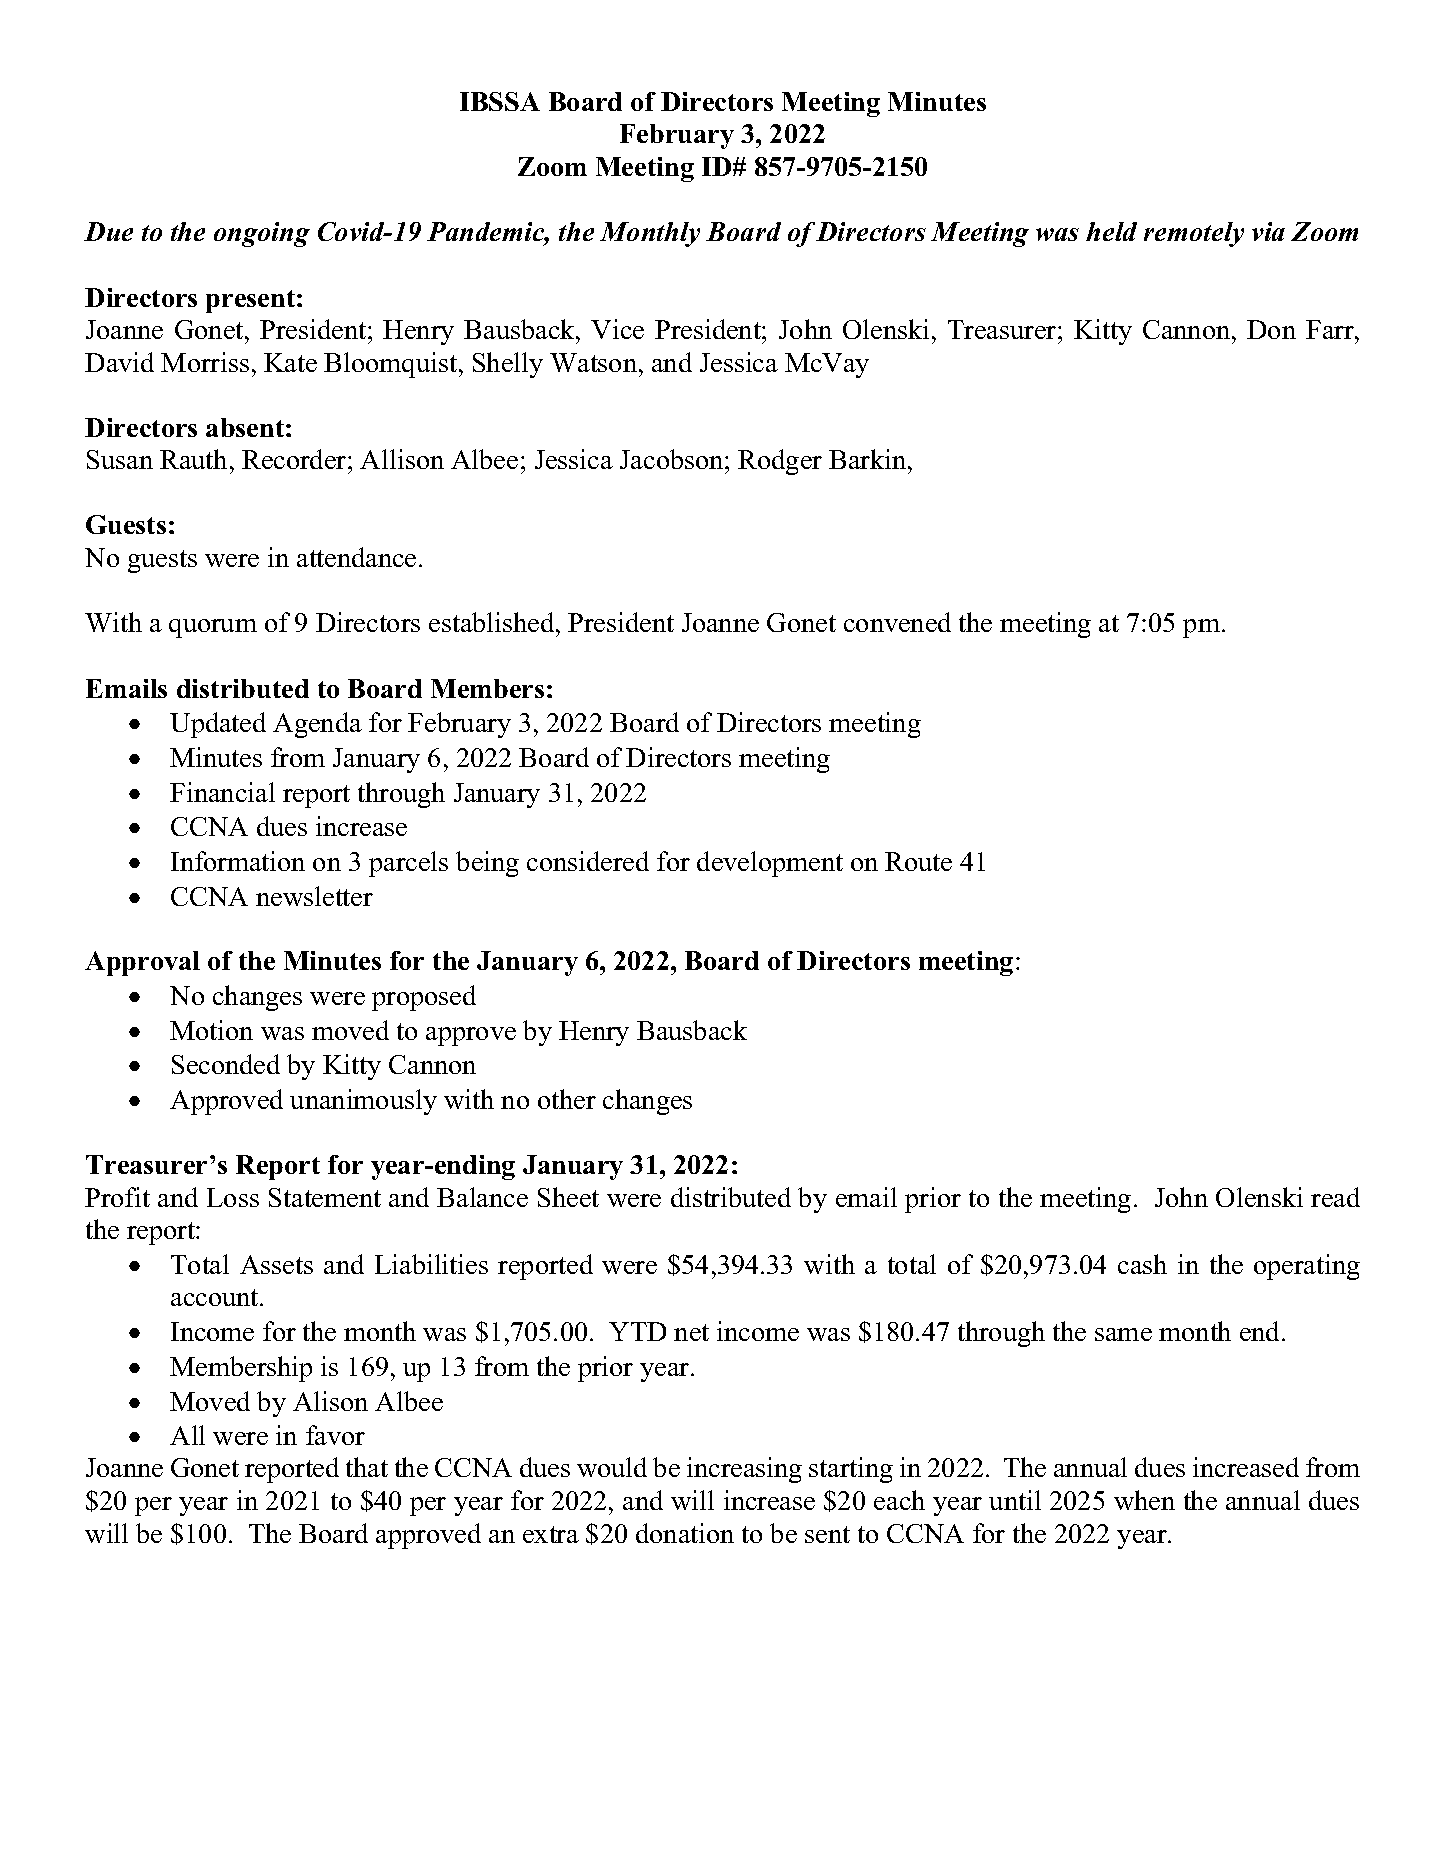 This image has height=1870, width=1445. Describe the element at coordinates (295, 459) in the image. I see `Recorder` at that location.
